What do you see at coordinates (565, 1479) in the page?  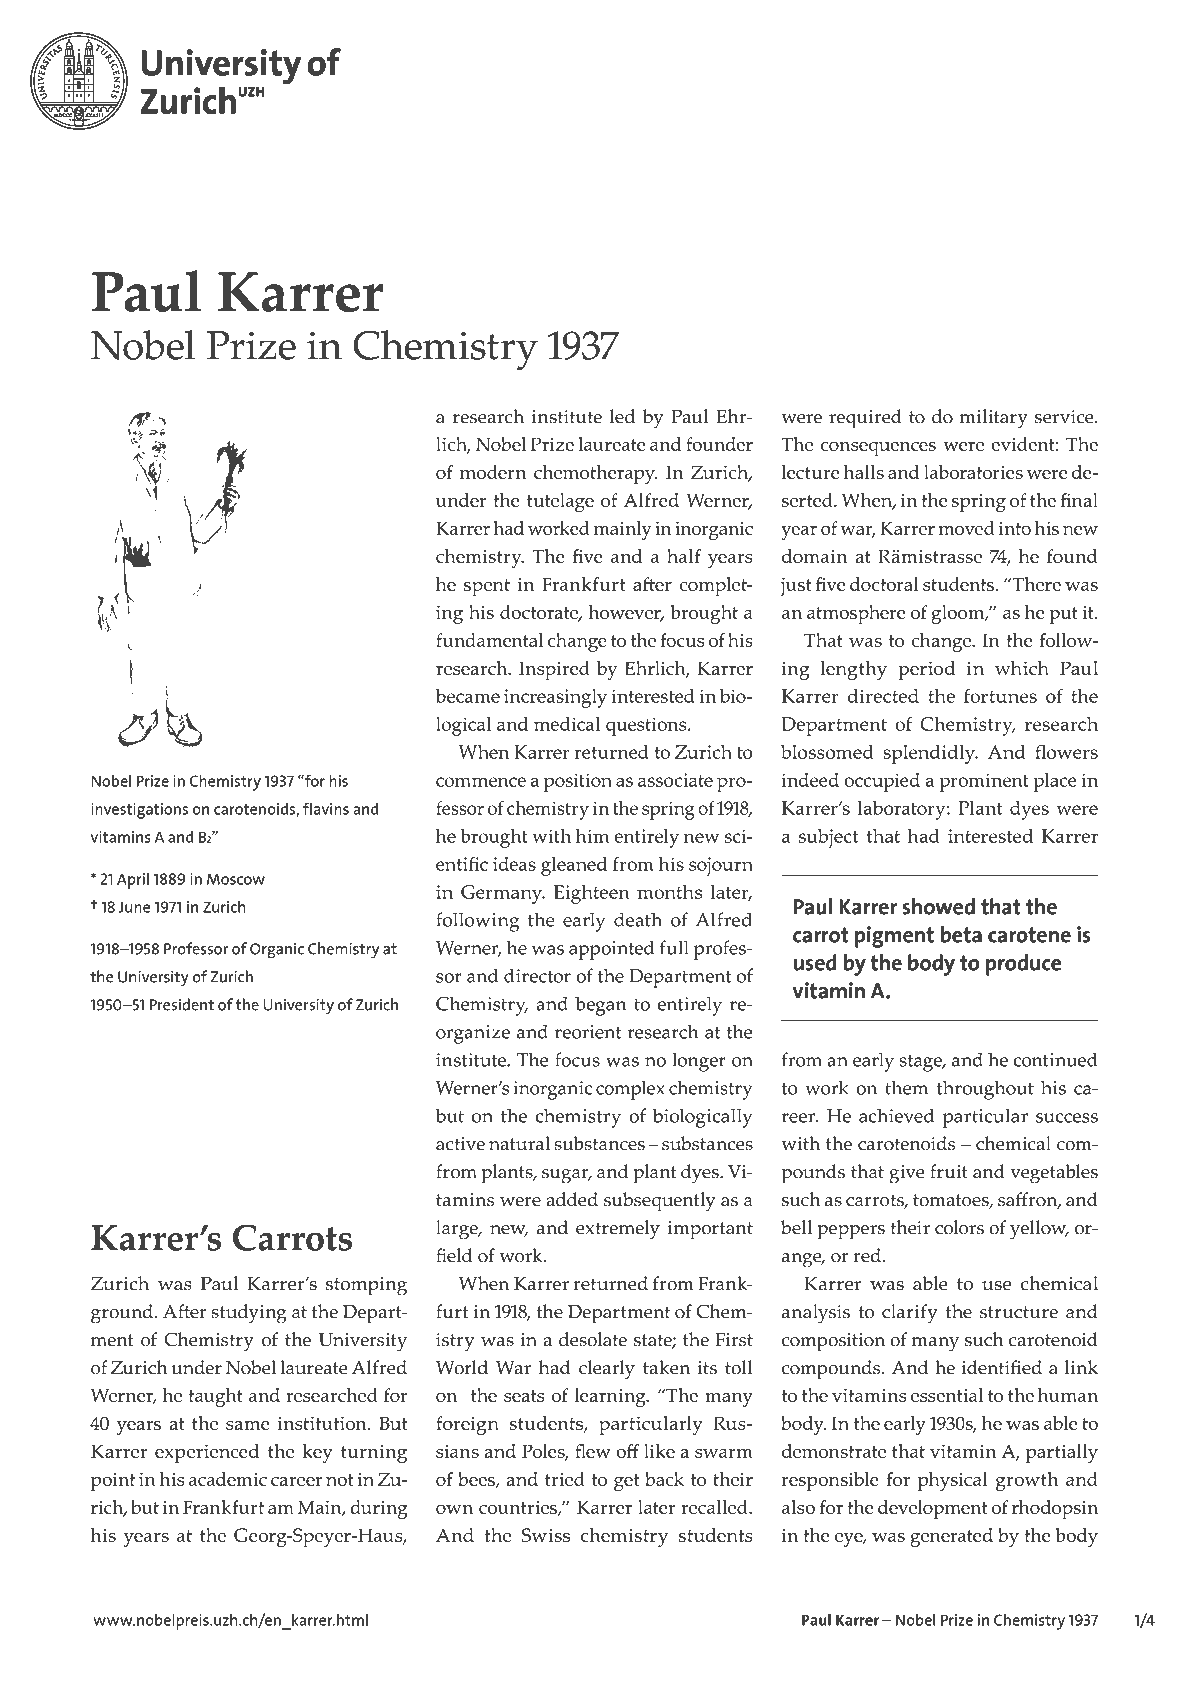 I see `tried` at bounding box center [565, 1479].
